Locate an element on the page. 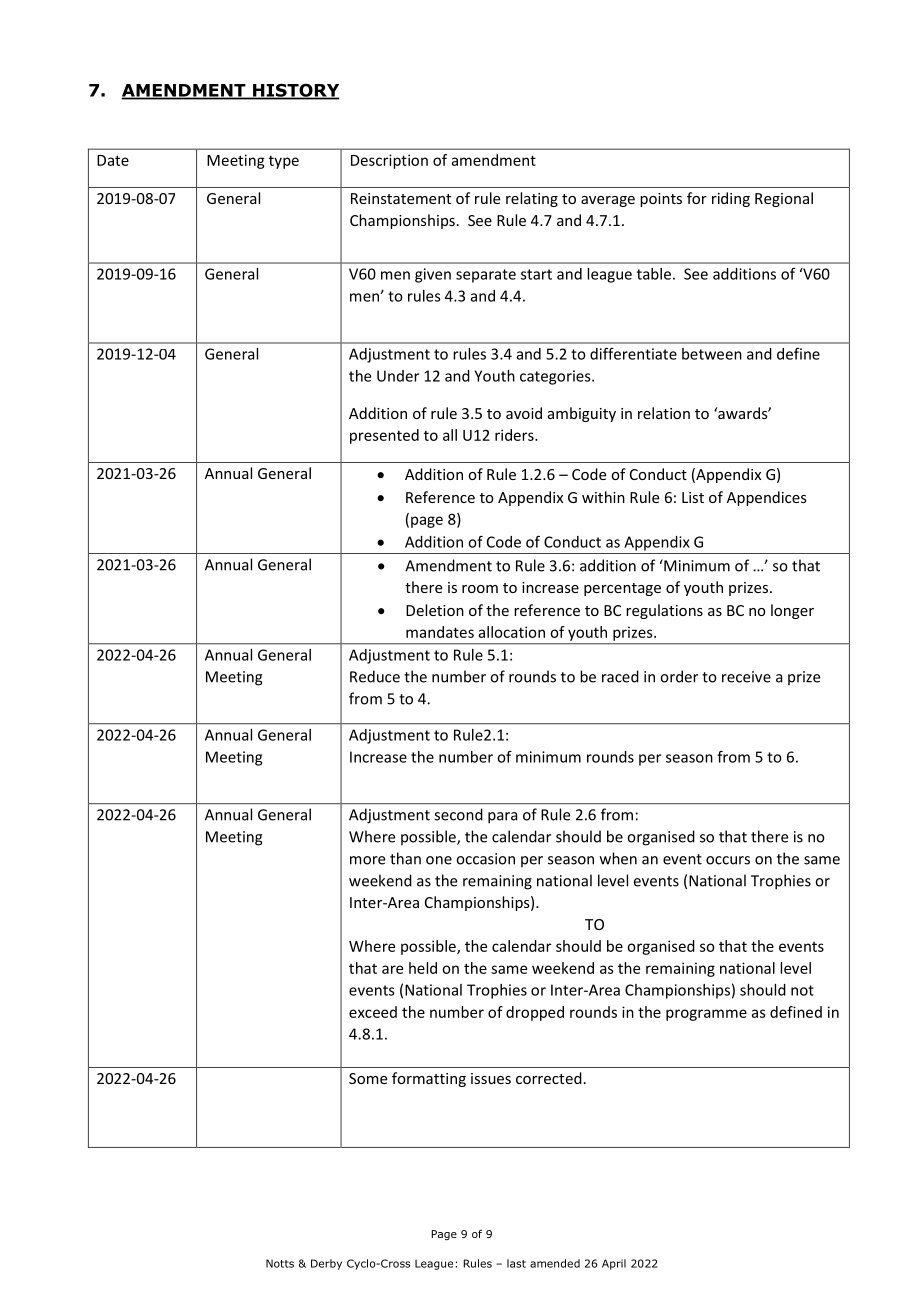 This page has height=1308, width=924. Reduce is located at coordinates (375, 676).
